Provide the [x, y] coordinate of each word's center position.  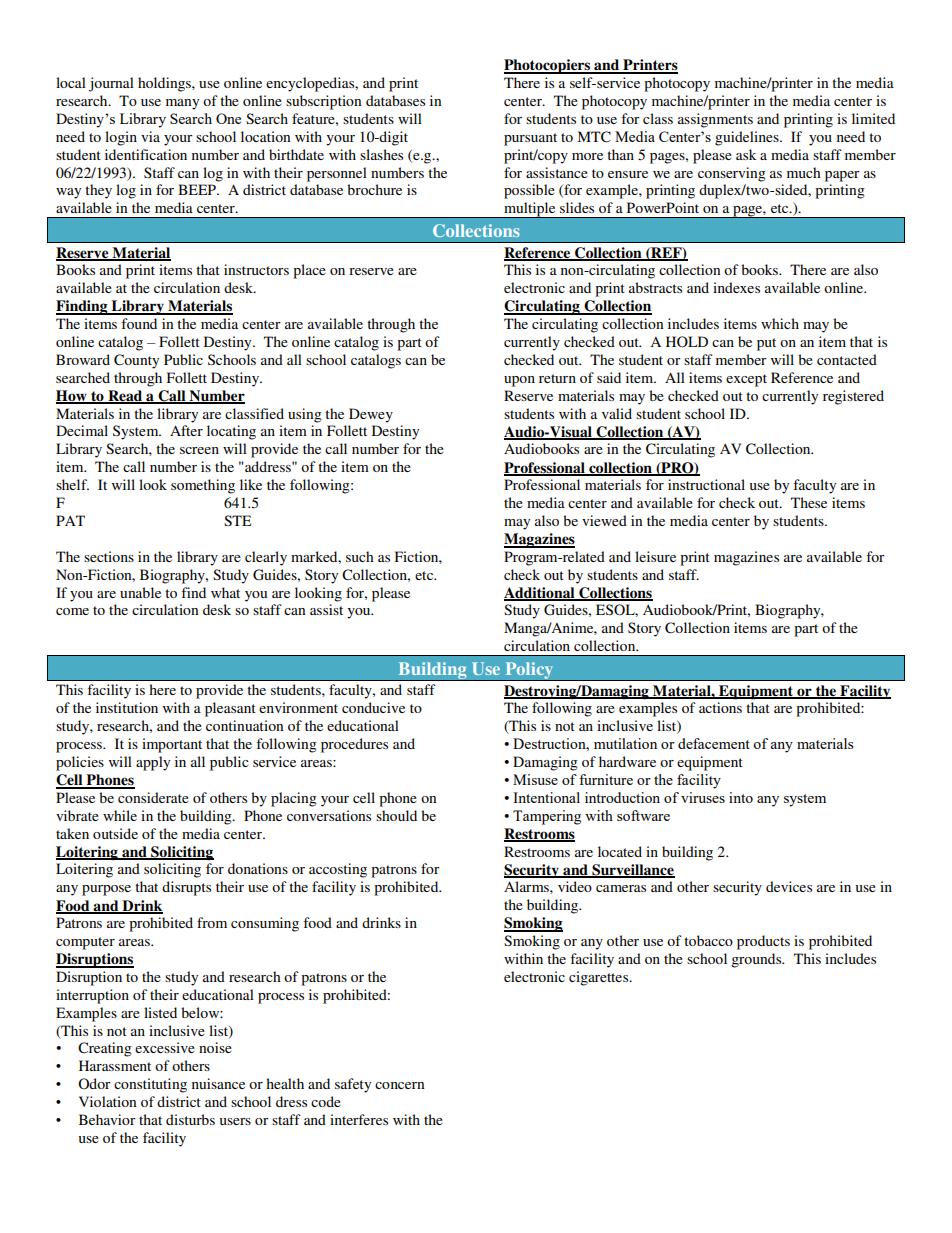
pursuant [530, 139]
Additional [540, 594]
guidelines [748, 138]
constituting [150, 1085]
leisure [655, 556]
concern [400, 1085]
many [182, 104]
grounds [757, 960]
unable [140, 592]
